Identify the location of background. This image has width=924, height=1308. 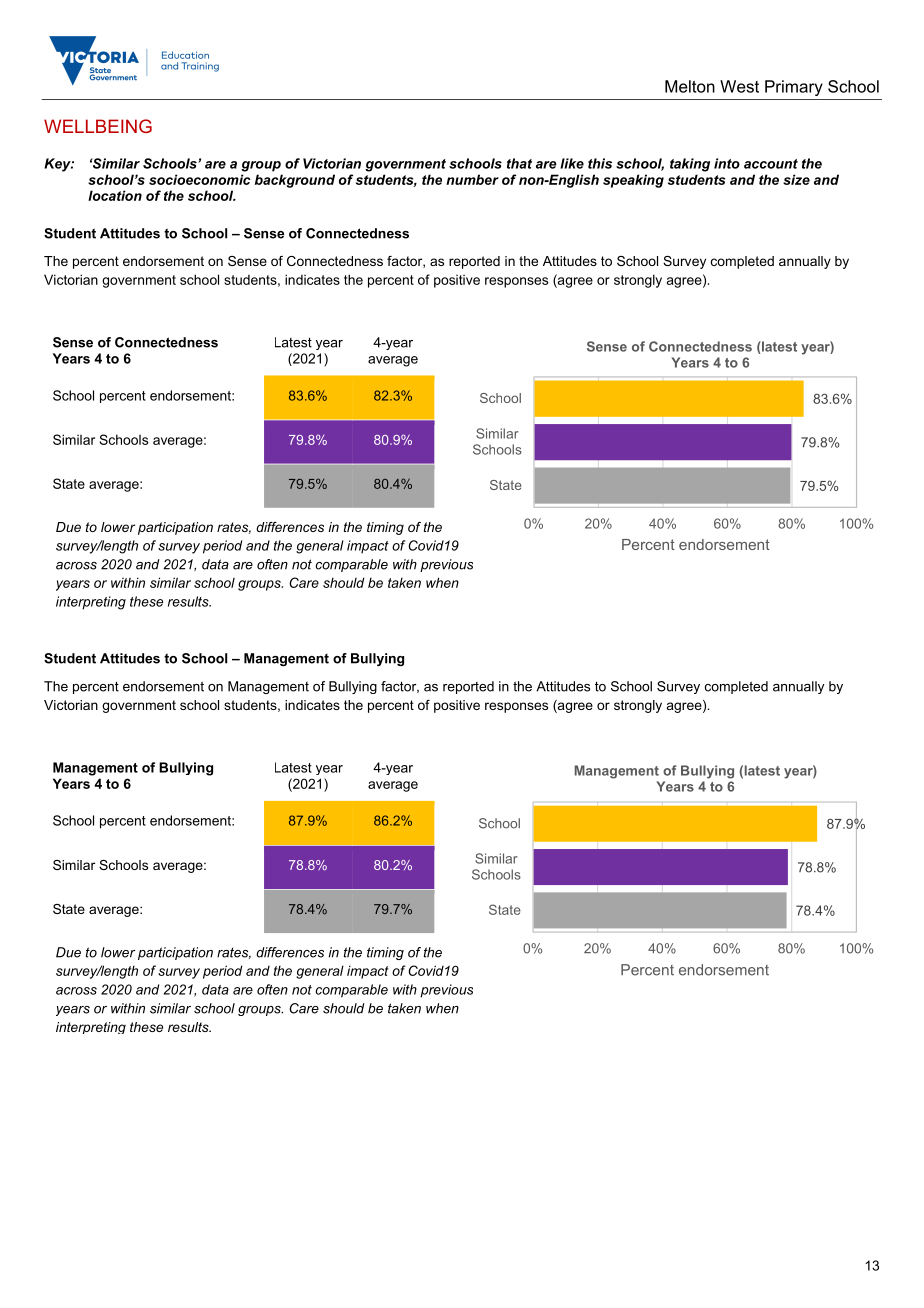
(295, 181).
